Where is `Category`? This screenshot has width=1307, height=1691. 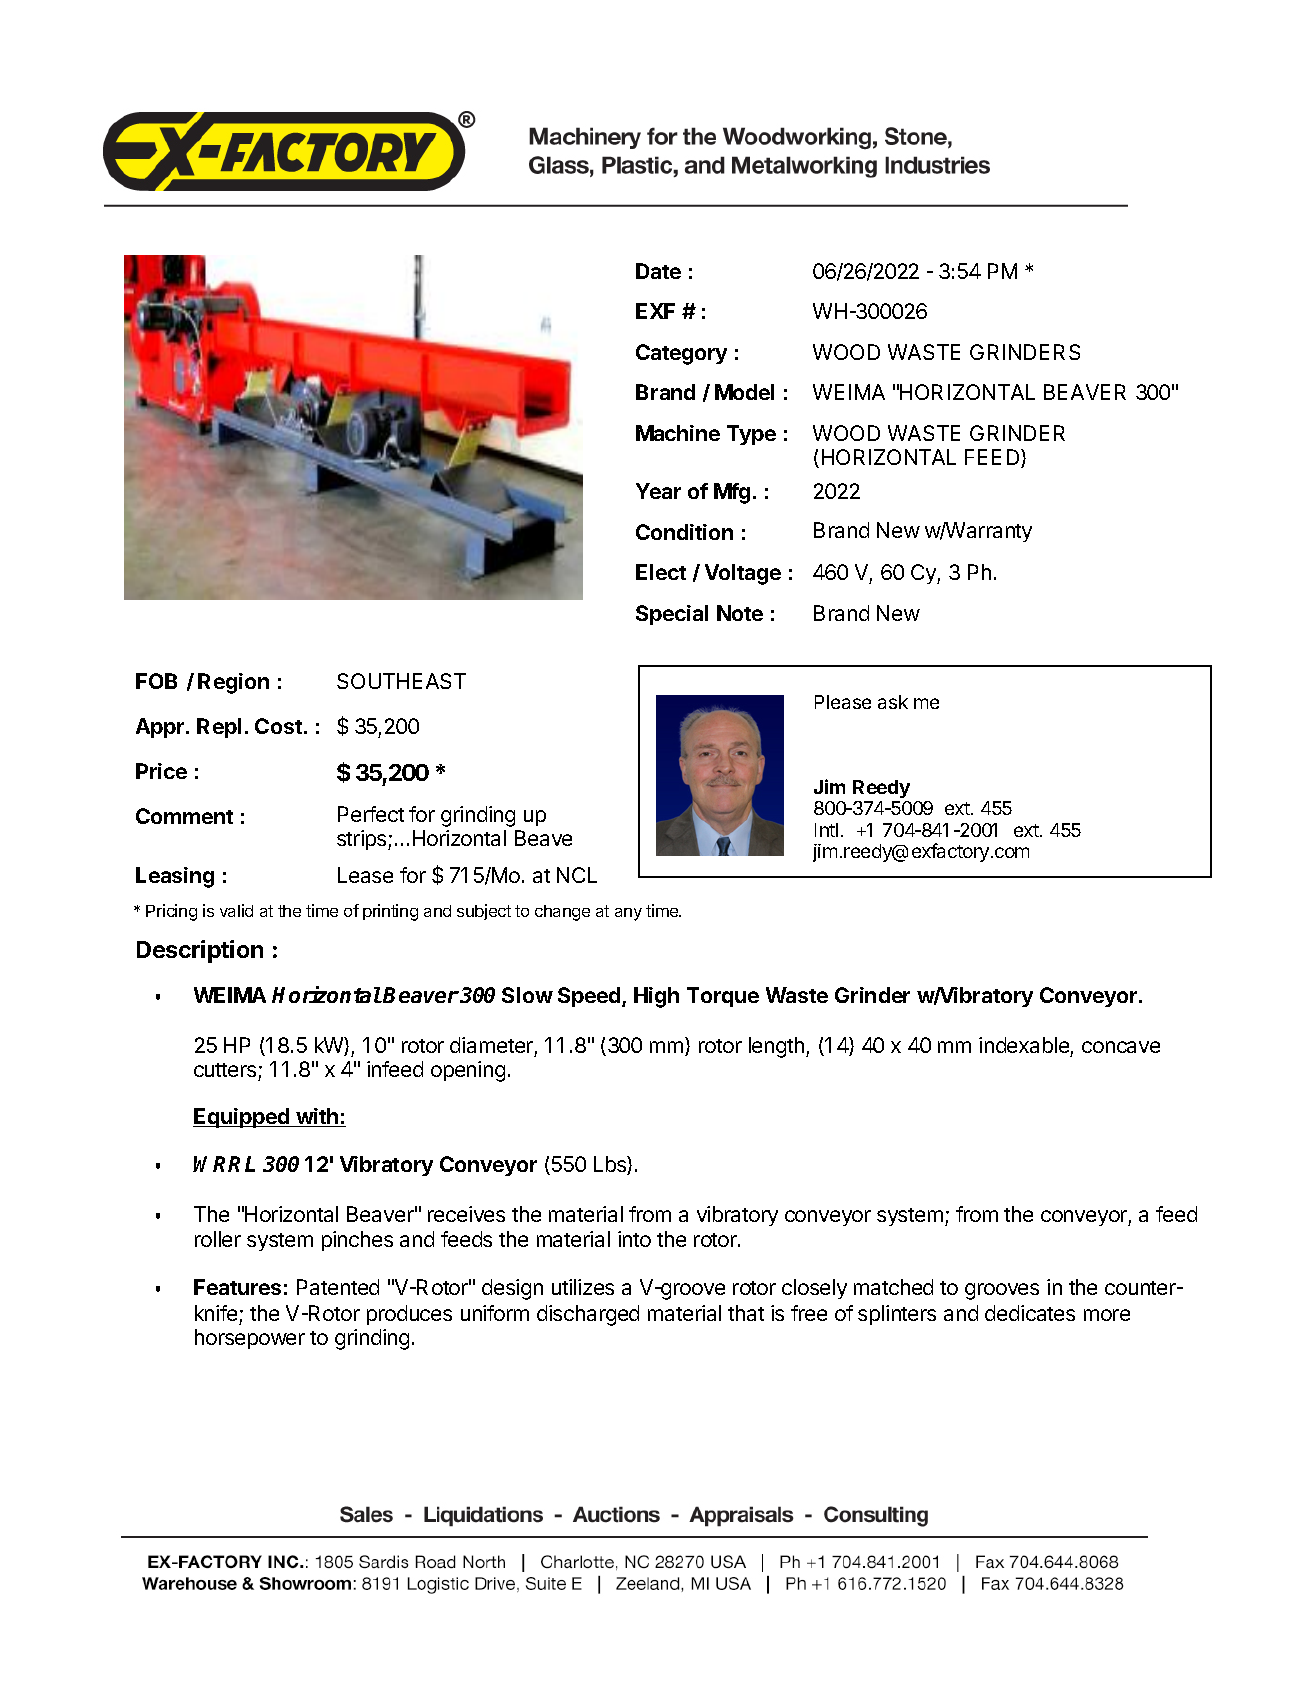 Category is located at coordinates (681, 354).
